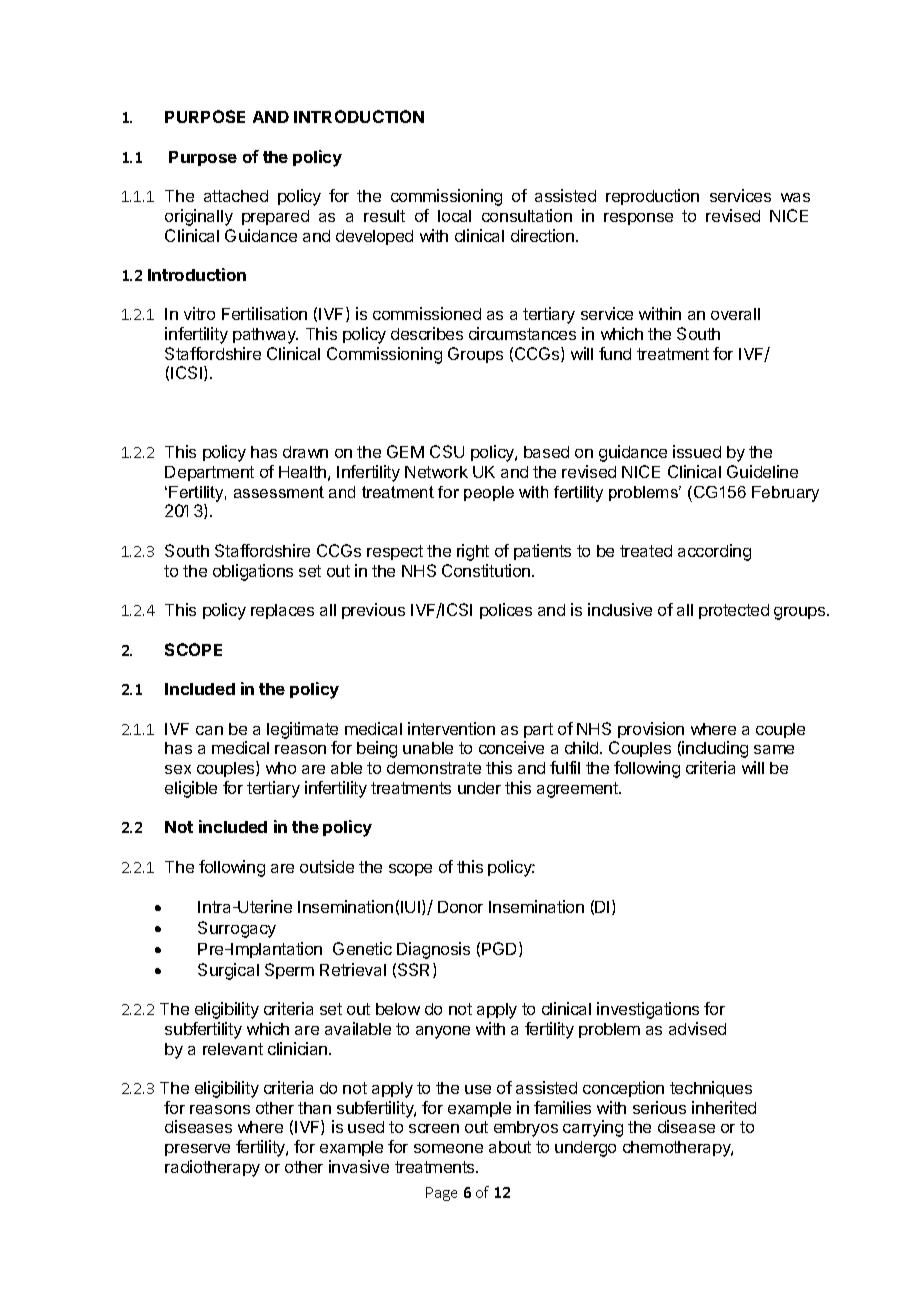  I want to click on reproduction, so click(652, 197).
